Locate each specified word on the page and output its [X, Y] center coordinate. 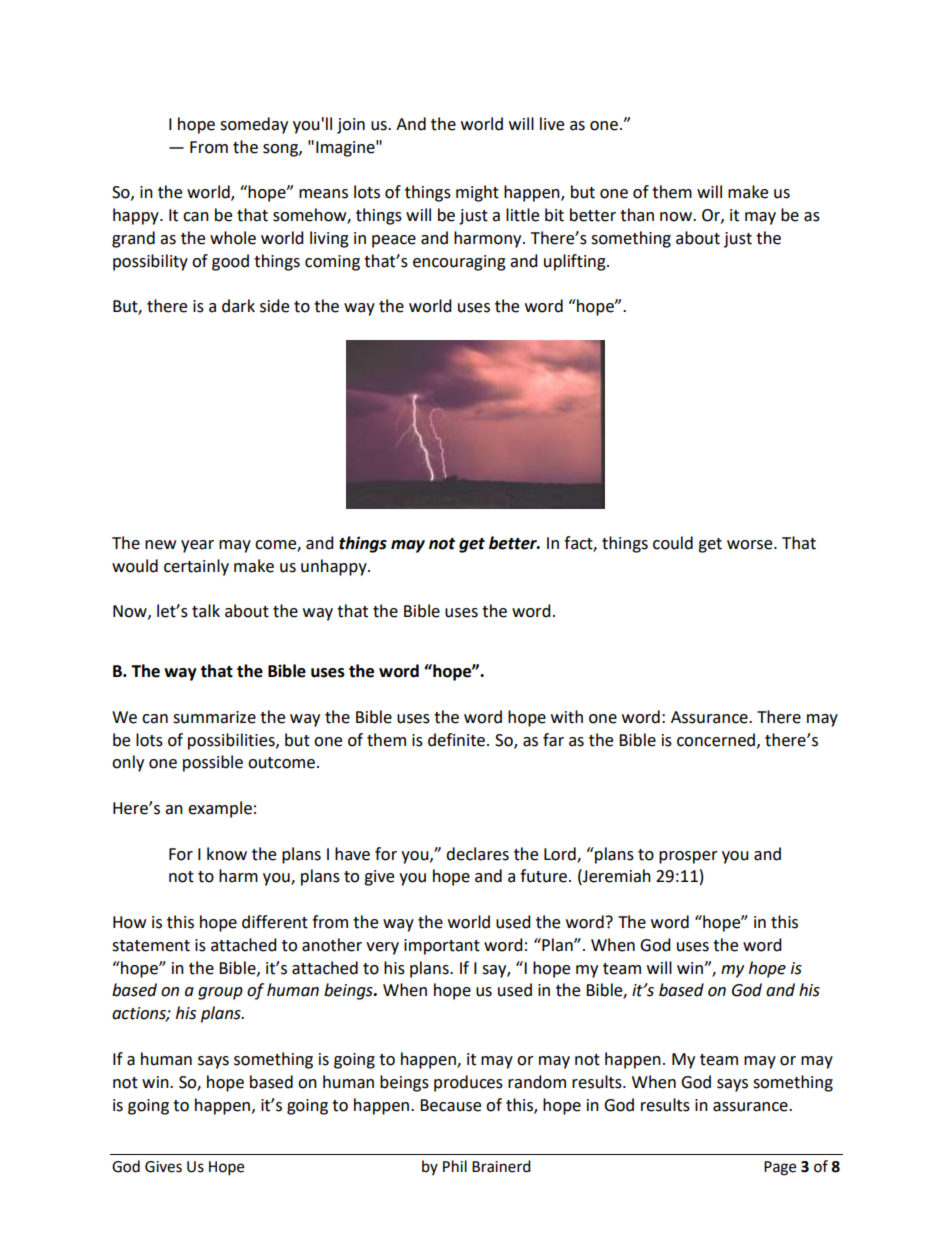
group [220, 993]
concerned [717, 740]
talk [206, 611]
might [477, 193]
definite [458, 740]
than [637, 215]
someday [254, 125]
